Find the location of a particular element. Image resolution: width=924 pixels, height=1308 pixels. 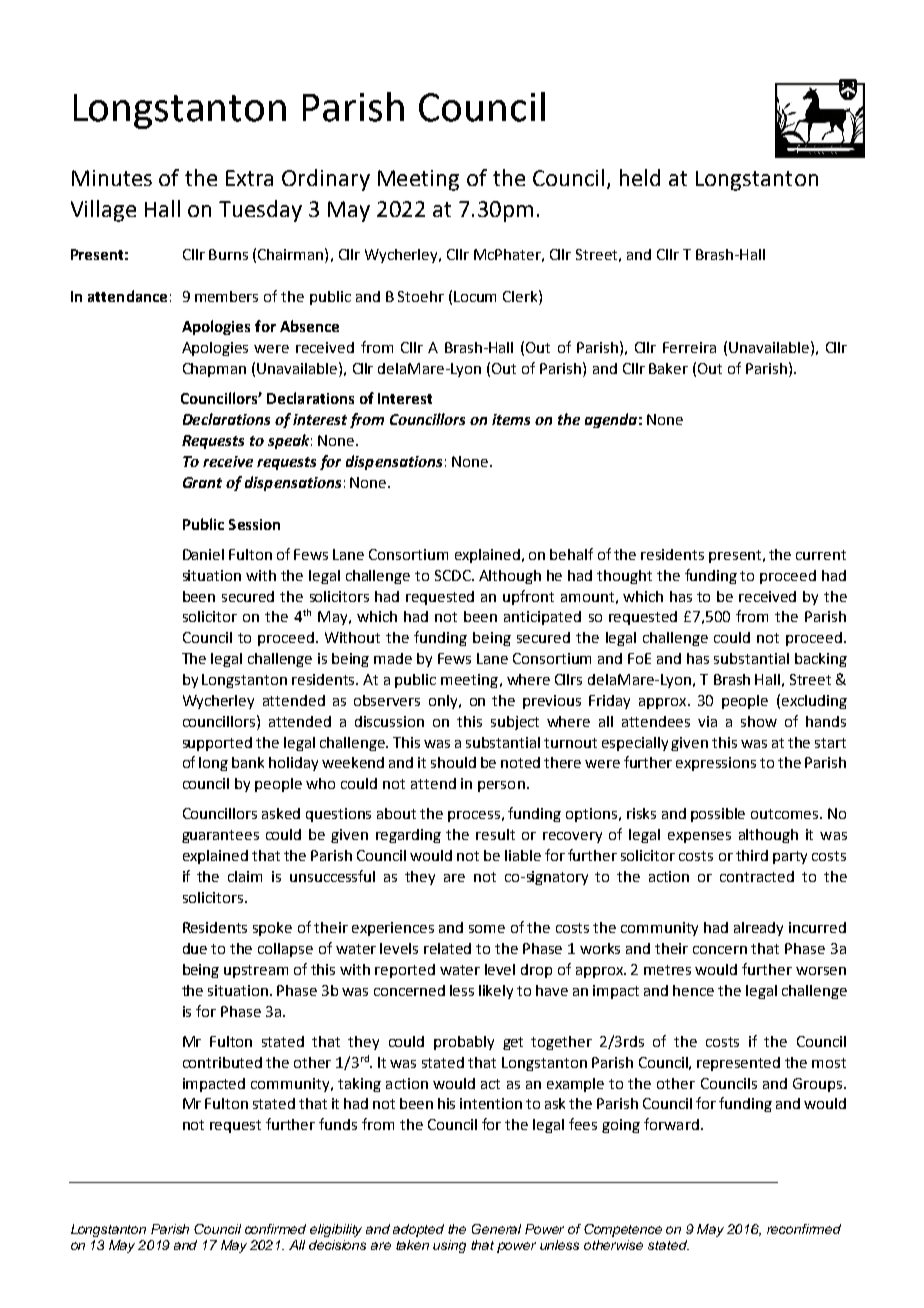

probably is located at coordinates (464, 1043).
